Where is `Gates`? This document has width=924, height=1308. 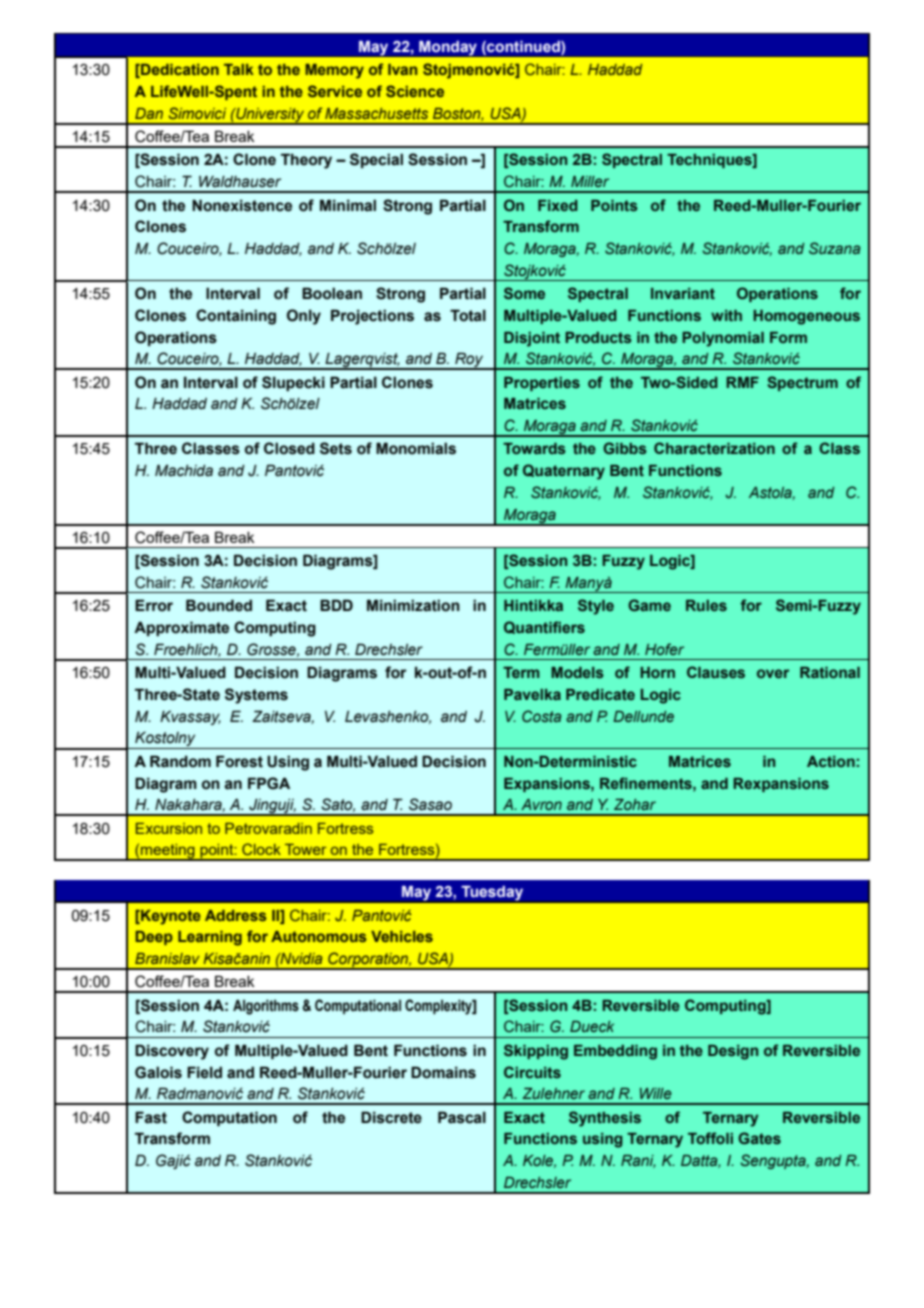 Gates is located at coordinates (759, 1138).
